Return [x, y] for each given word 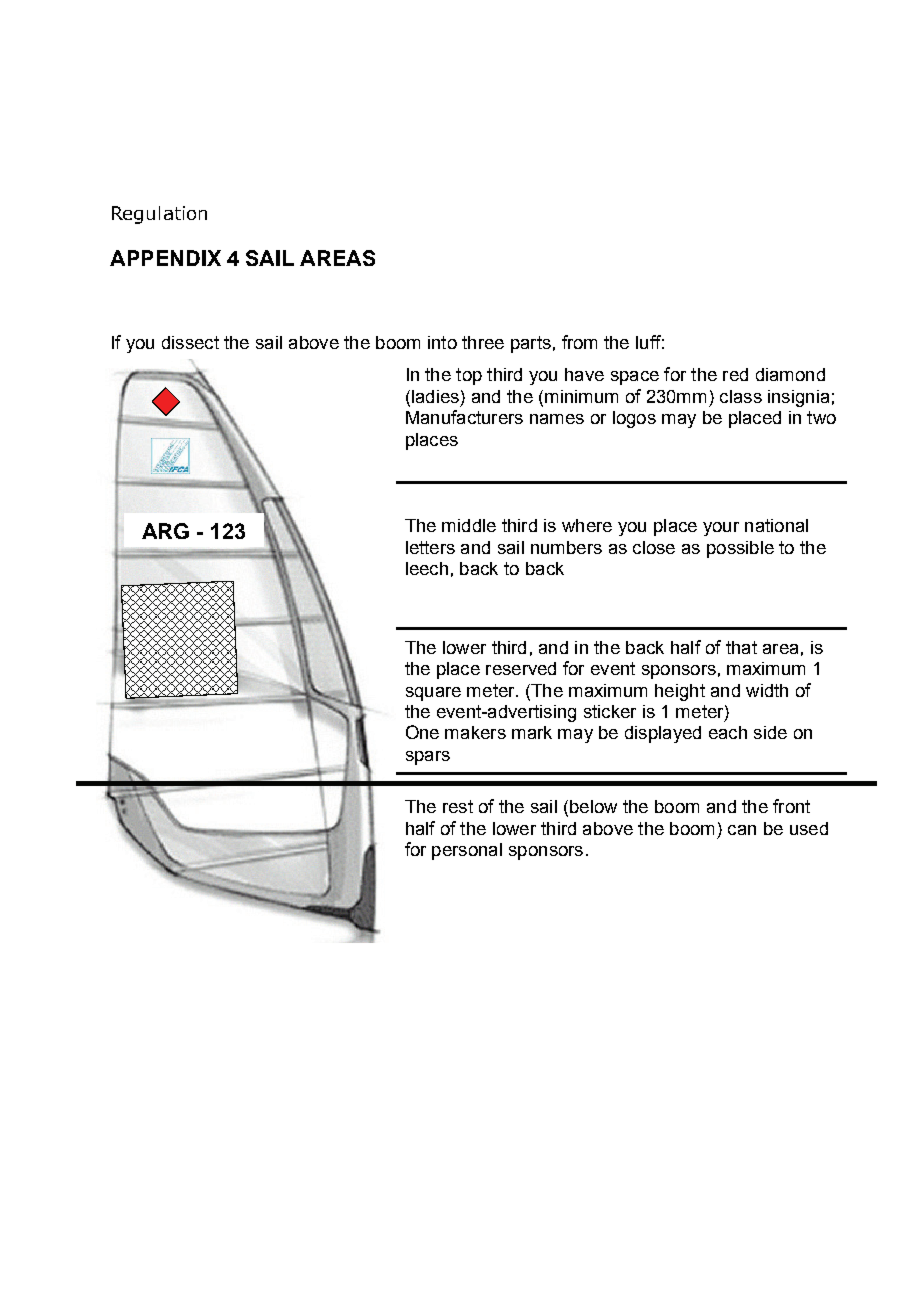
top [469, 376]
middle [469, 525]
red [735, 374]
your [721, 529]
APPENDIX [165, 258]
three [483, 342]
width [767, 690]
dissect [190, 342]
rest [458, 806]
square [433, 694]
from [579, 342]
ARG [165, 531]
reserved [521, 668]
